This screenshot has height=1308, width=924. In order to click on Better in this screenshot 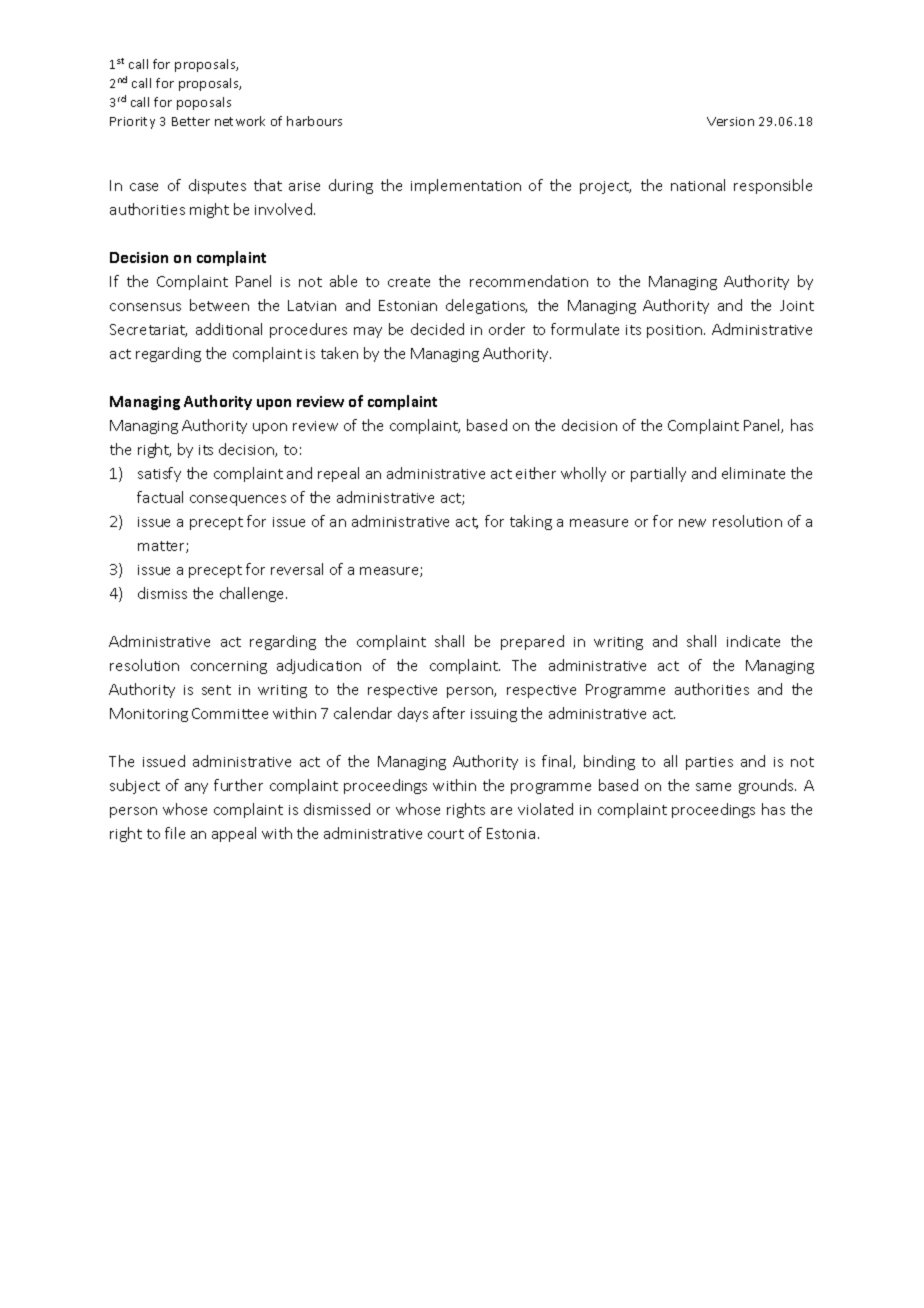, I will do `click(191, 121)`.
